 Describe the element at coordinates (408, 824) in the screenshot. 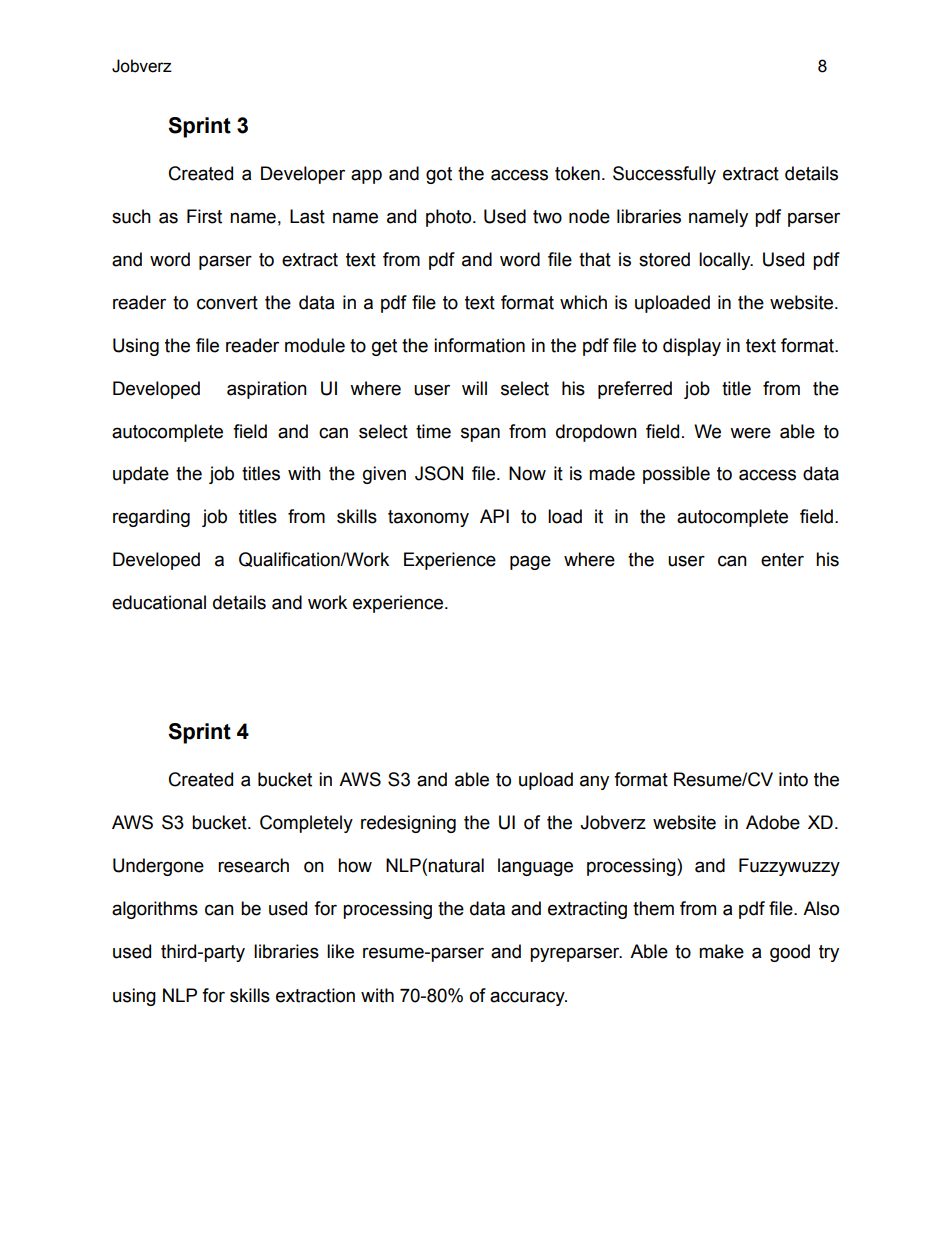

I see `redesigning` at that location.
